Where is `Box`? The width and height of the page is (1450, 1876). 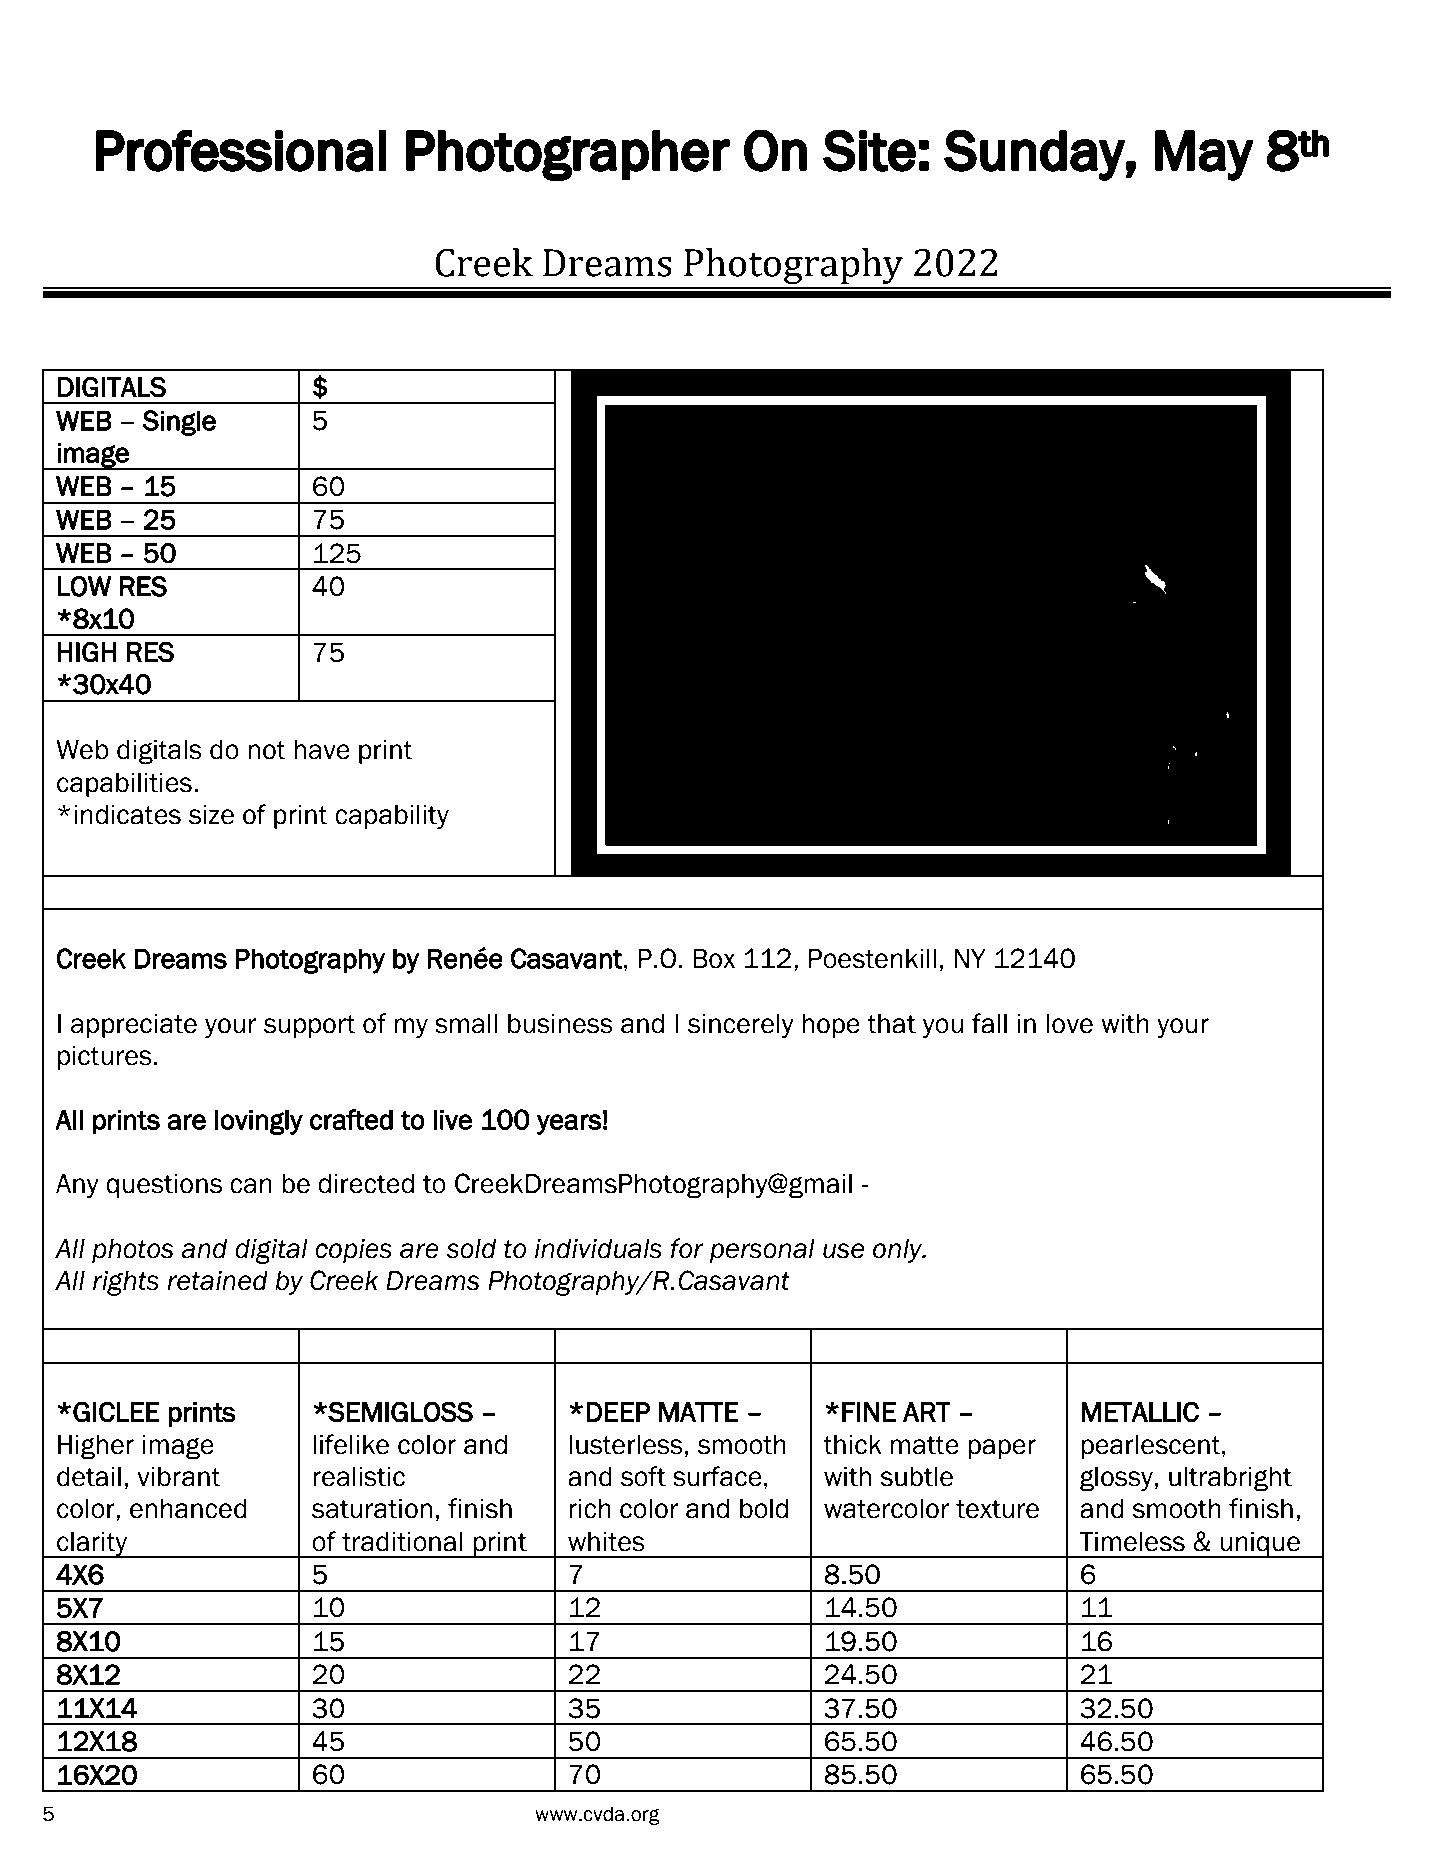 Box is located at coordinates (714, 959).
